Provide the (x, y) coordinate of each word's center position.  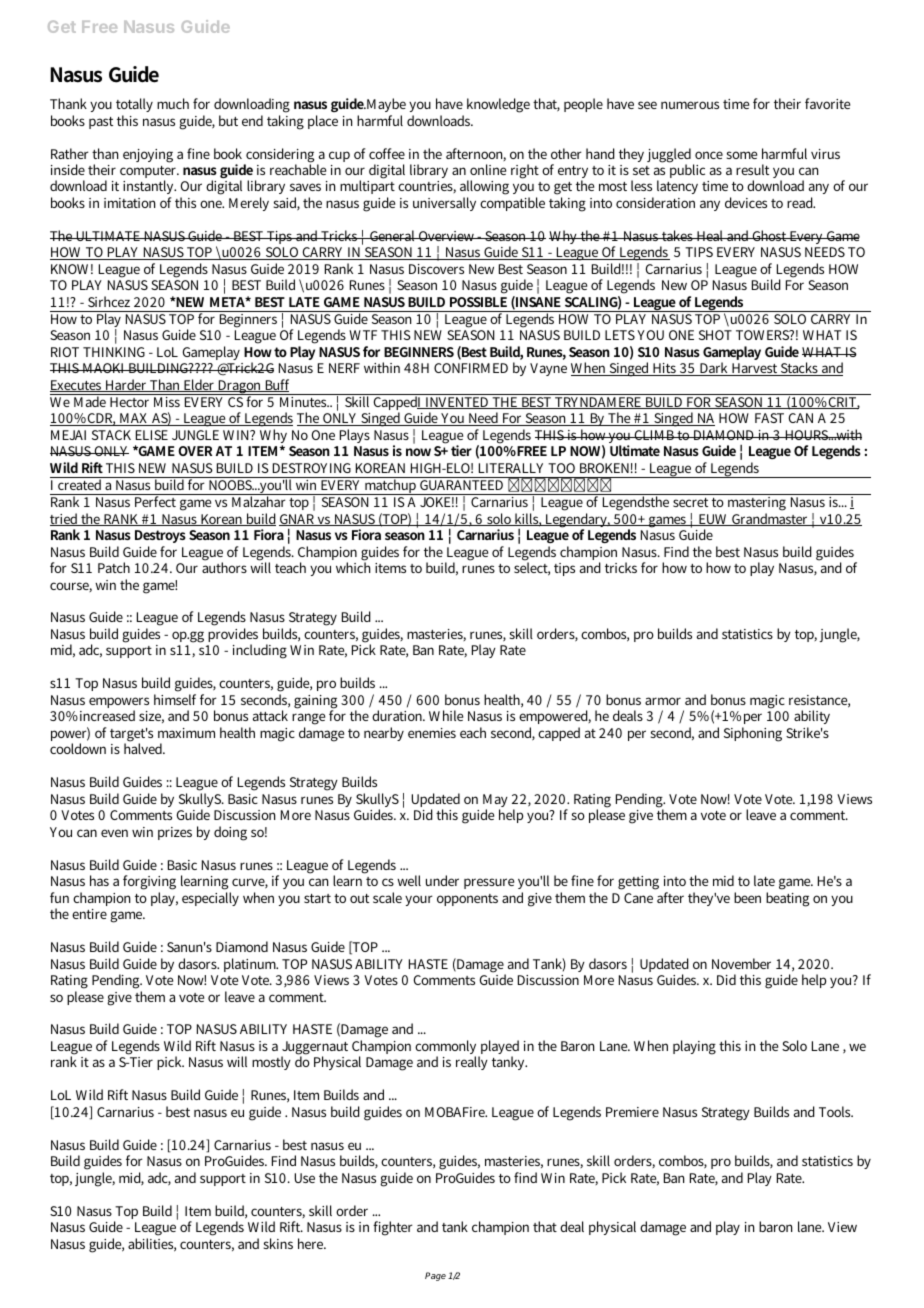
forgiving (149, 884)
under (442, 880)
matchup (391, 486)
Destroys (160, 538)
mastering (757, 502)
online (488, 169)
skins (278, 1243)
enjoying (148, 156)
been (747, 897)
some (742, 155)
